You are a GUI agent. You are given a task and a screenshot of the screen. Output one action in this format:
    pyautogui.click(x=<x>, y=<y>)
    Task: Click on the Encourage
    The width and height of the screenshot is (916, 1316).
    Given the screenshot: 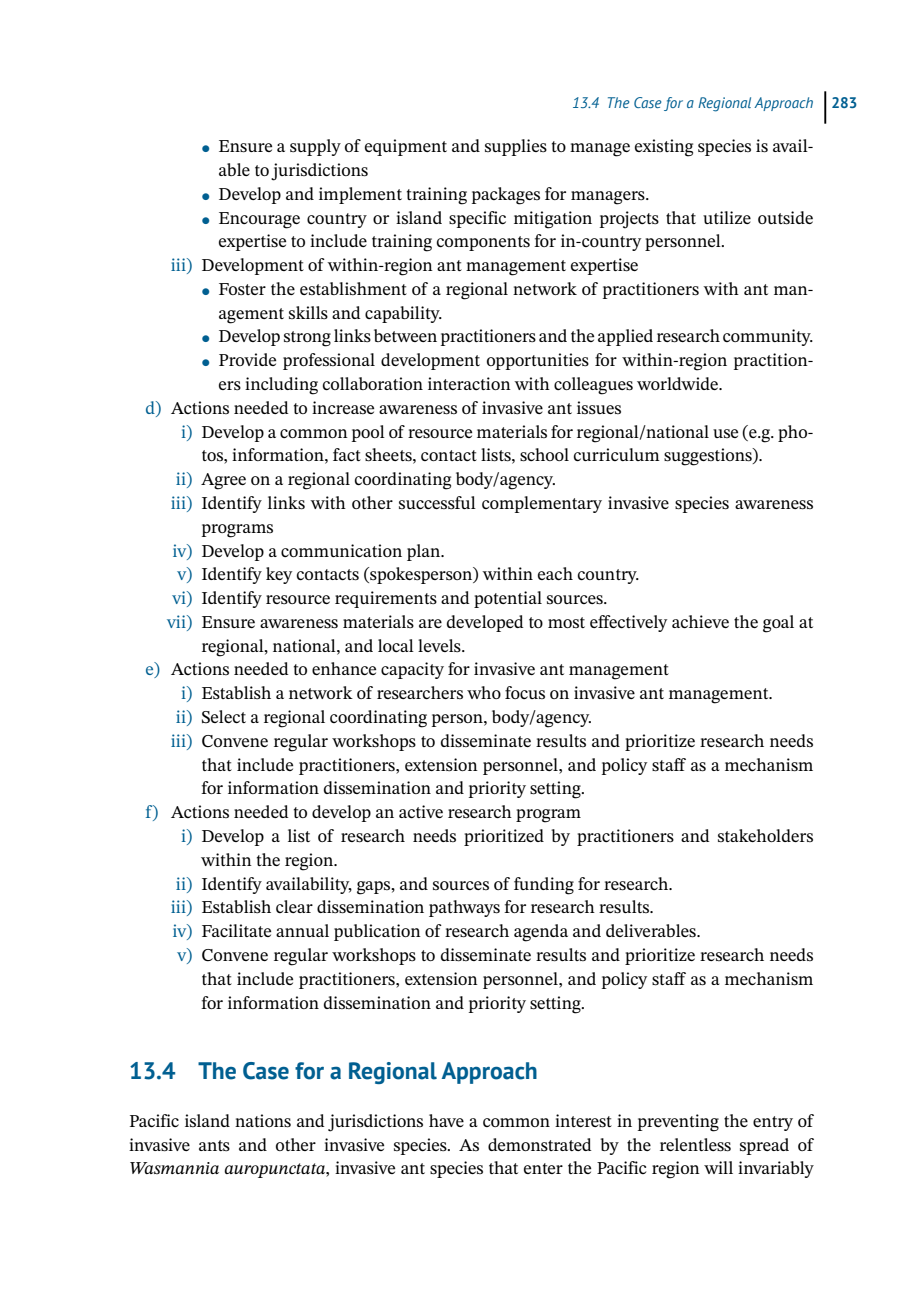 What is the action you would take?
    pyautogui.click(x=259, y=220)
